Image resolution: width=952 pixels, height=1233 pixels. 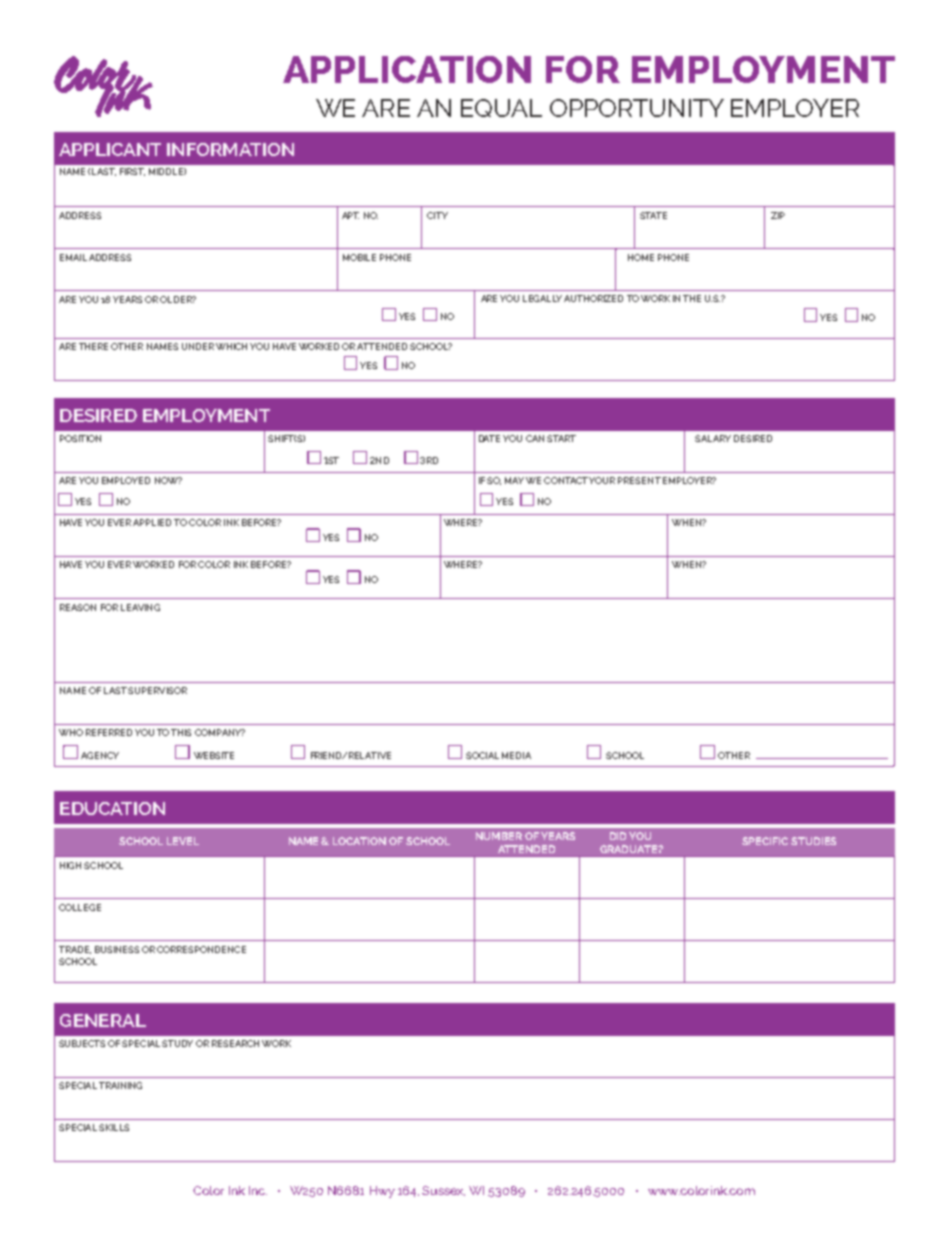 I want to click on DATE, so click(x=489, y=438).
